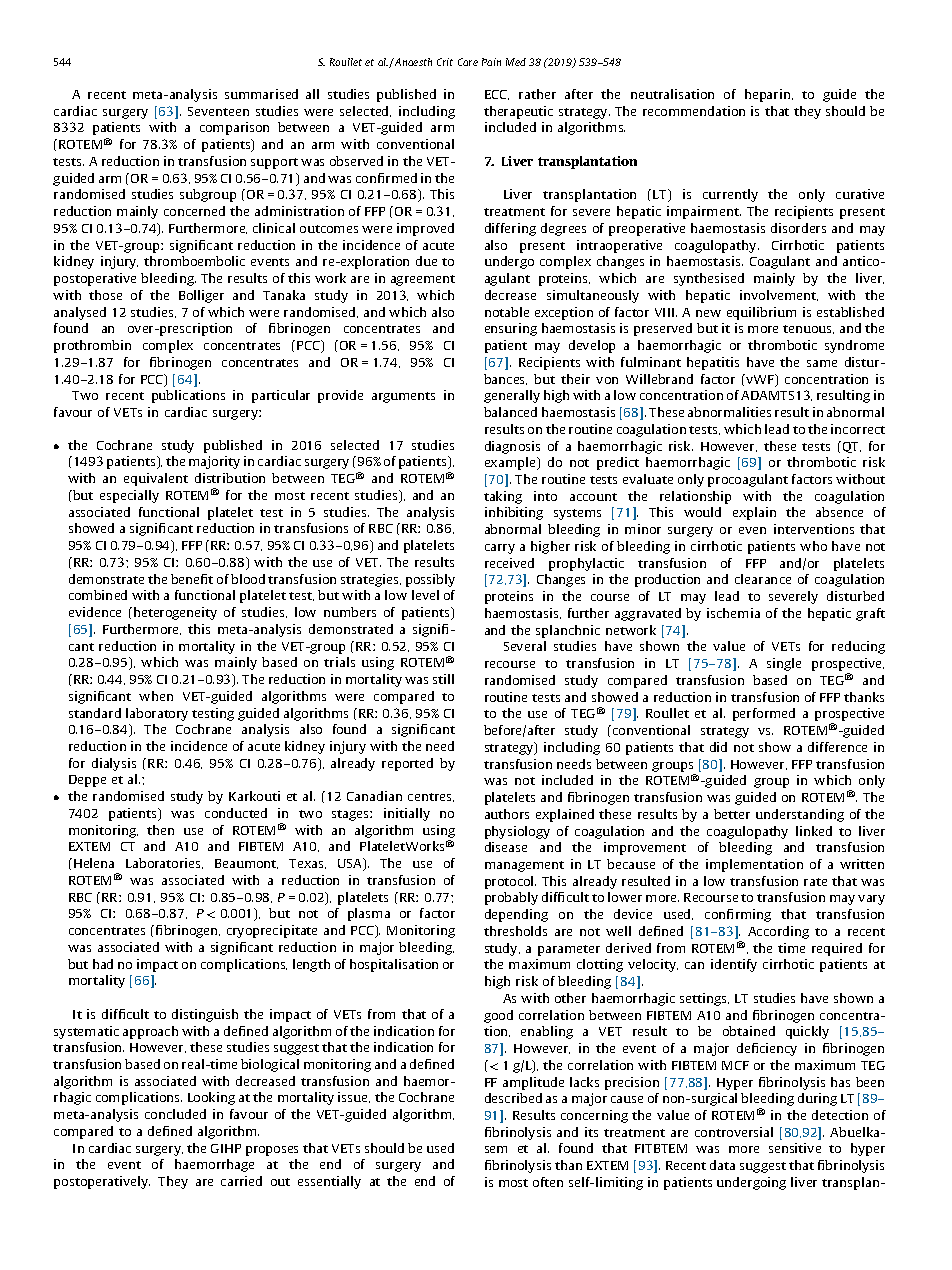  I want to click on Several, so click(525, 646).
